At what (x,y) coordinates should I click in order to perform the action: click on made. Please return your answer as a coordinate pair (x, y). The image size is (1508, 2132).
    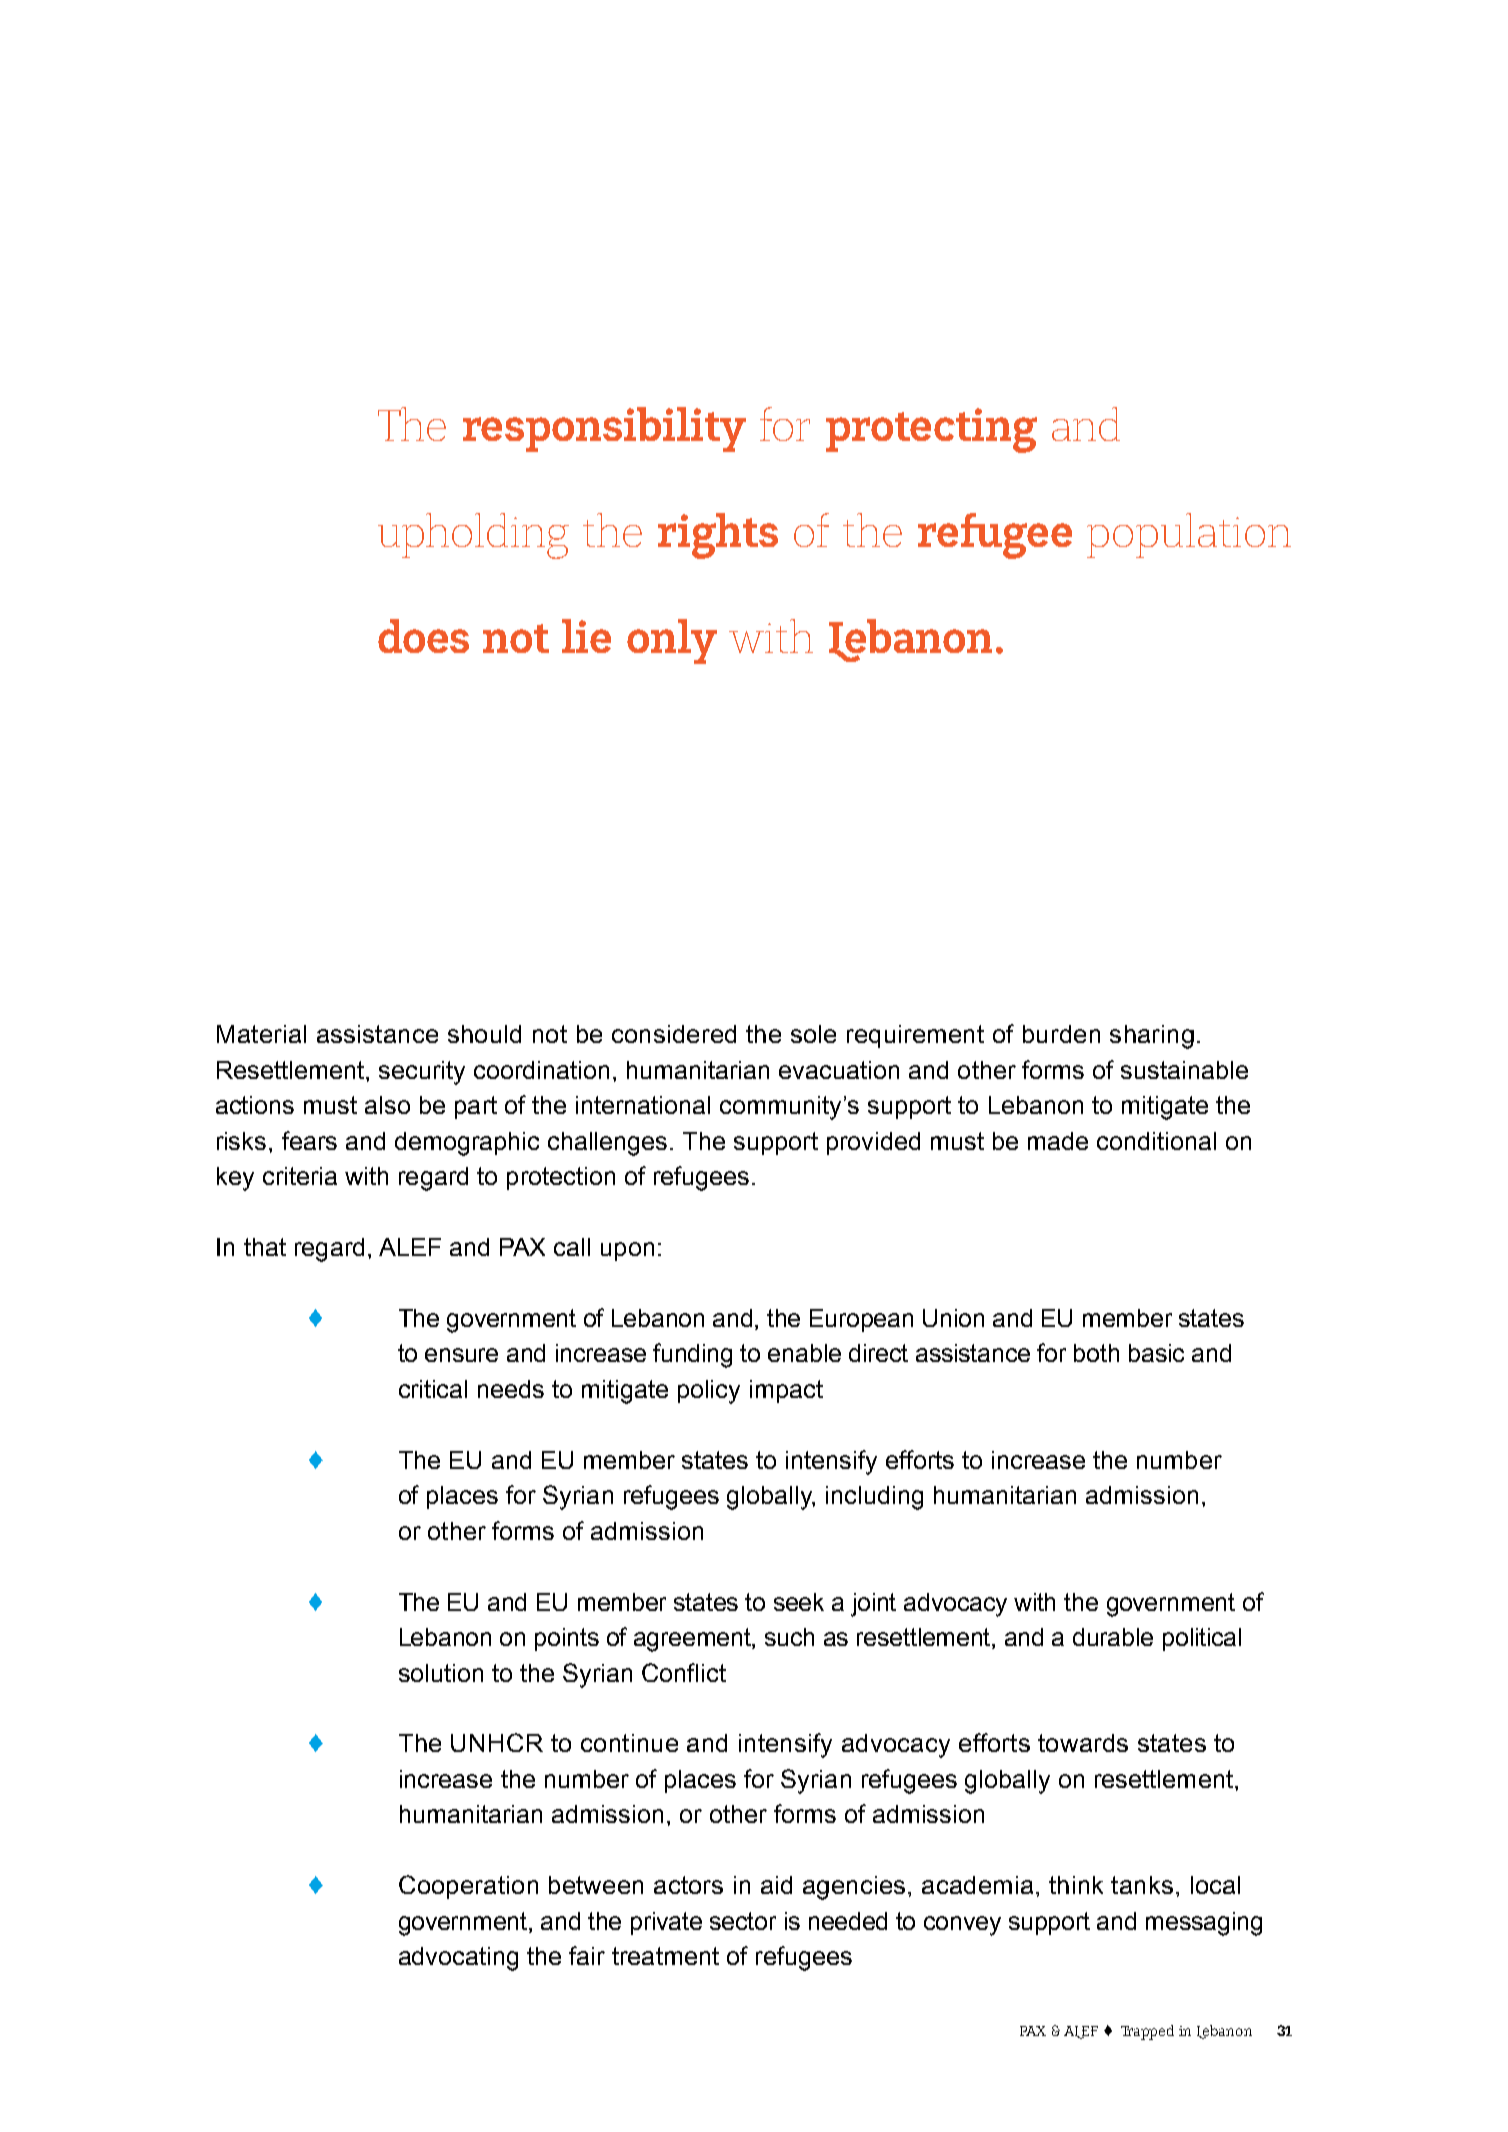
    Looking at the image, I should click on (1058, 1141).
